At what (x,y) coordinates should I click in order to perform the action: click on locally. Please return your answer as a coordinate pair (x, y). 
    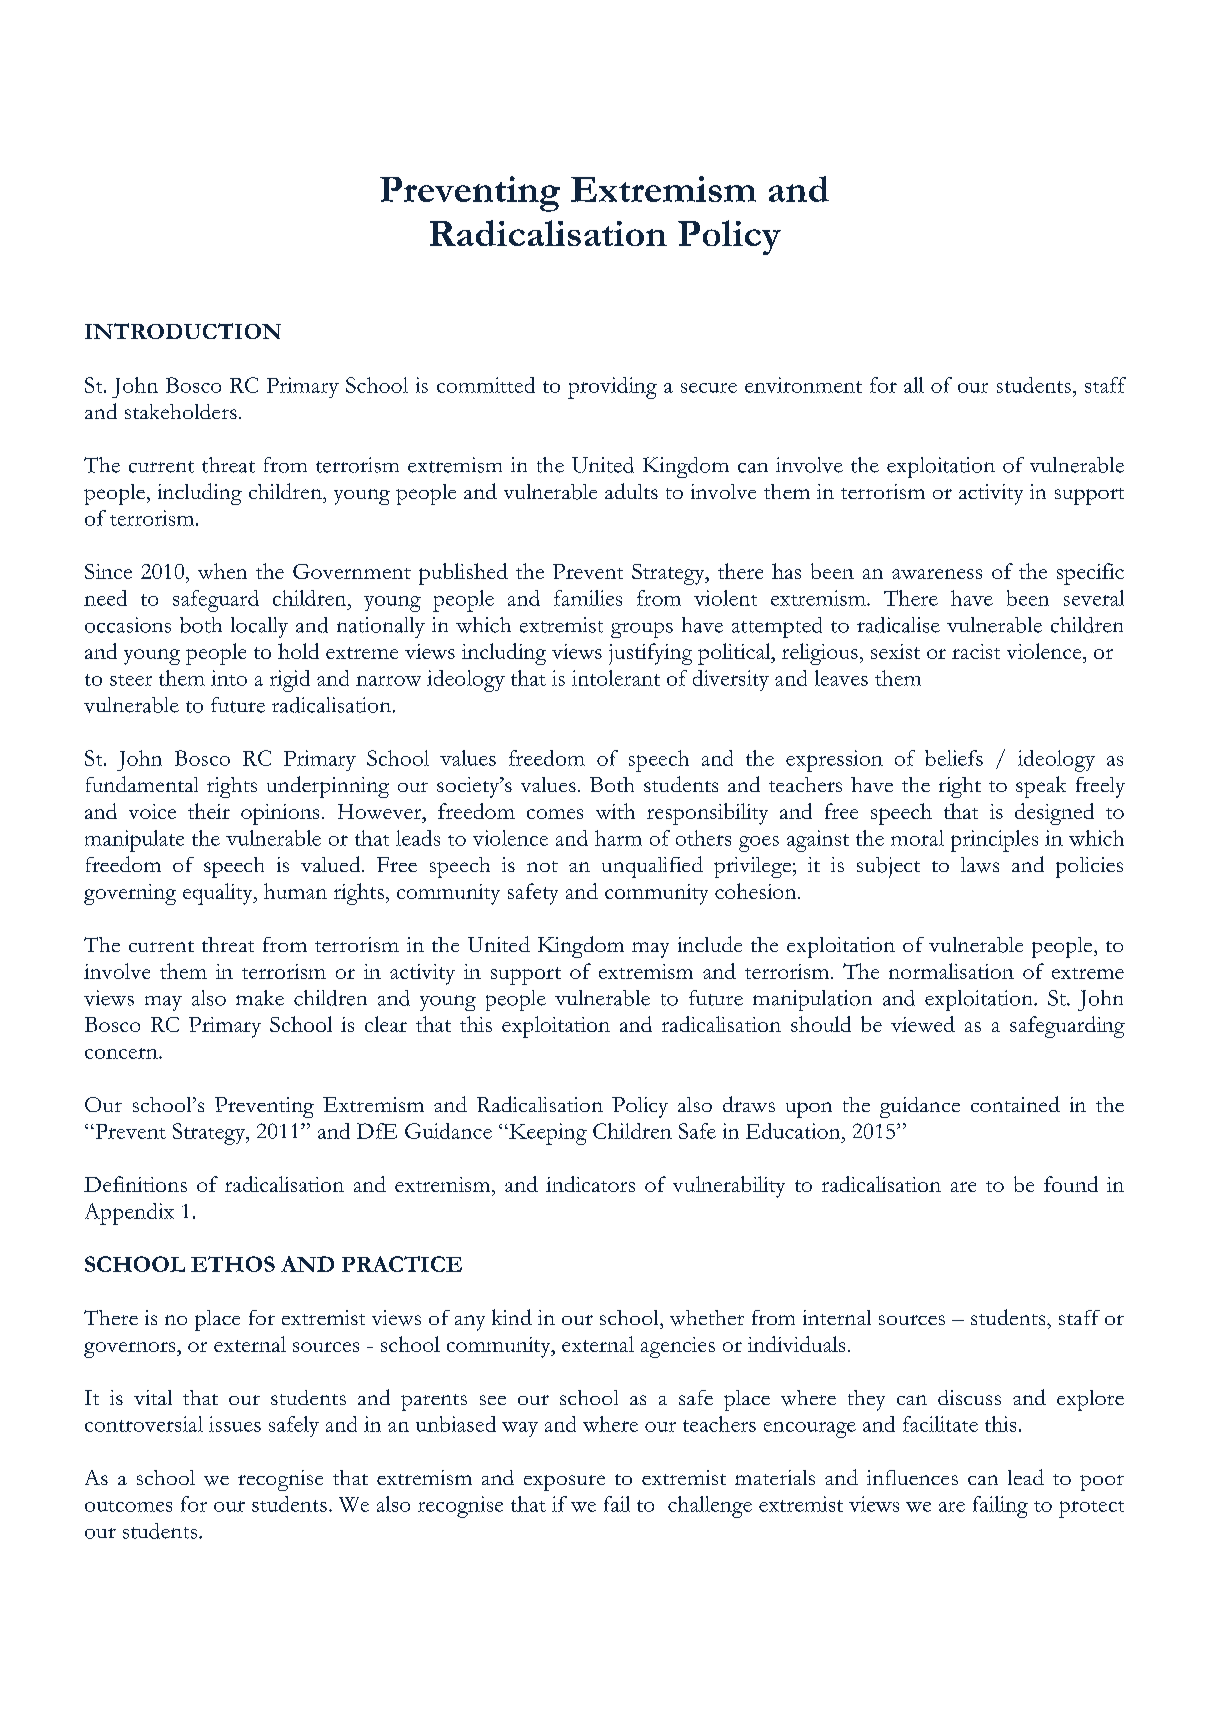
    Looking at the image, I should click on (259, 627).
